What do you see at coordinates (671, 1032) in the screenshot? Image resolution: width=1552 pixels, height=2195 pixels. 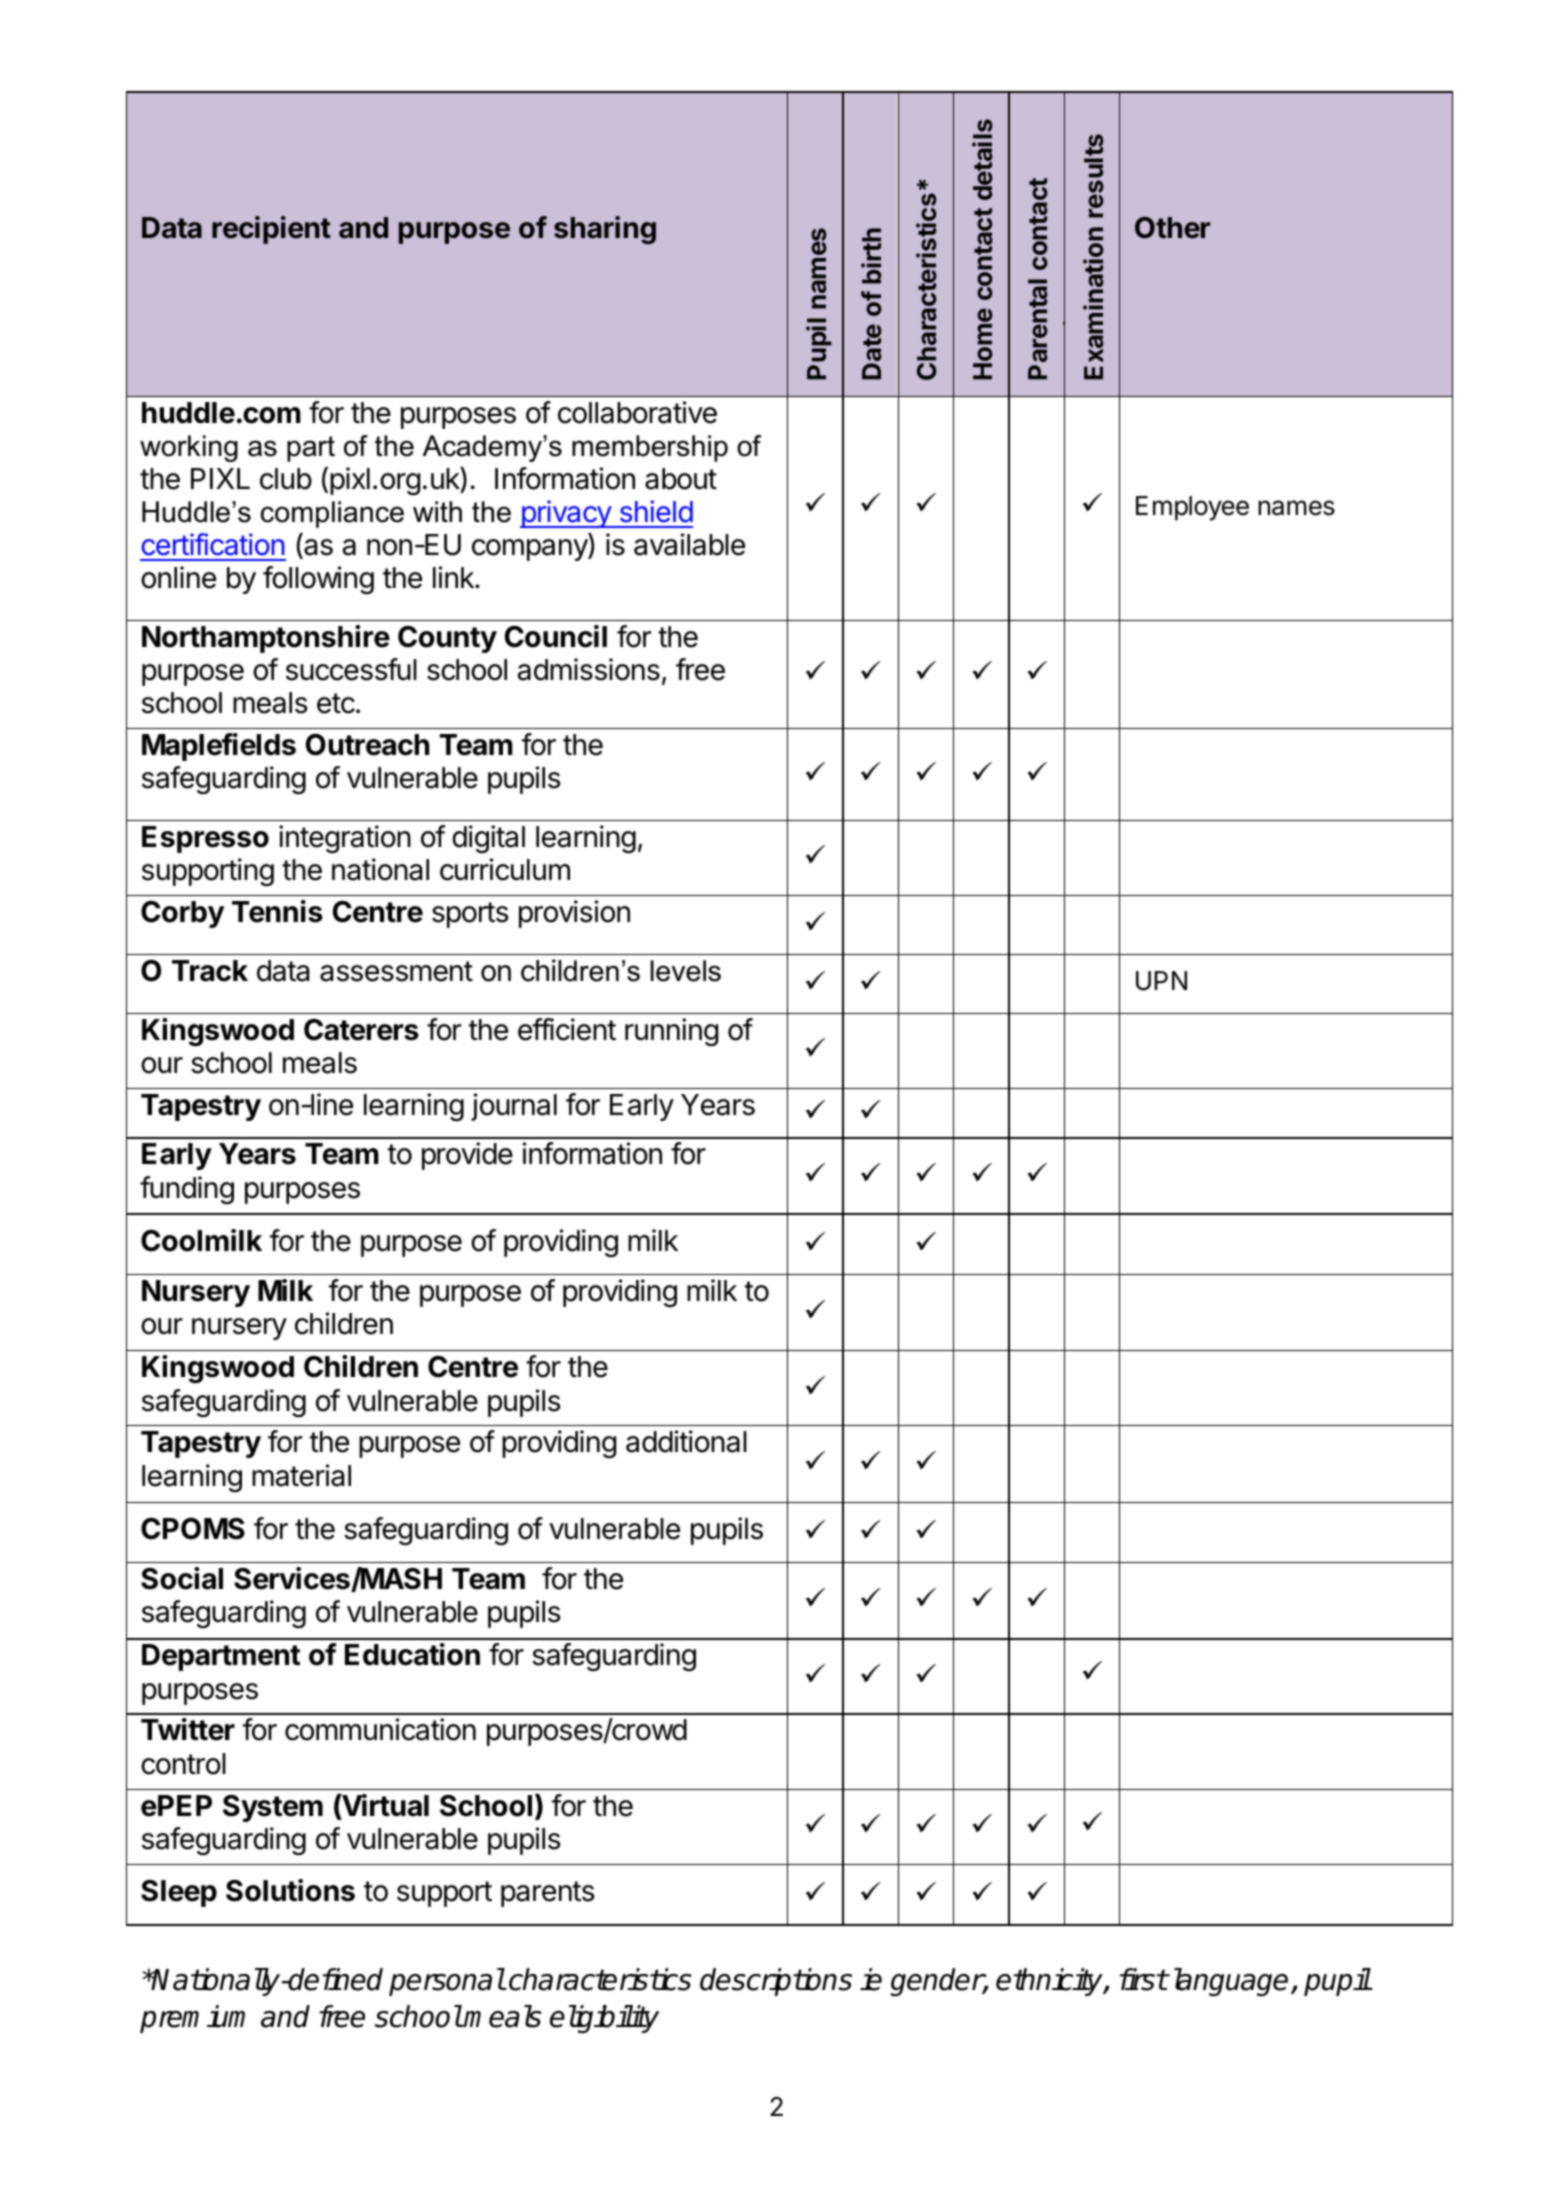 I see `running` at bounding box center [671, 1032].
